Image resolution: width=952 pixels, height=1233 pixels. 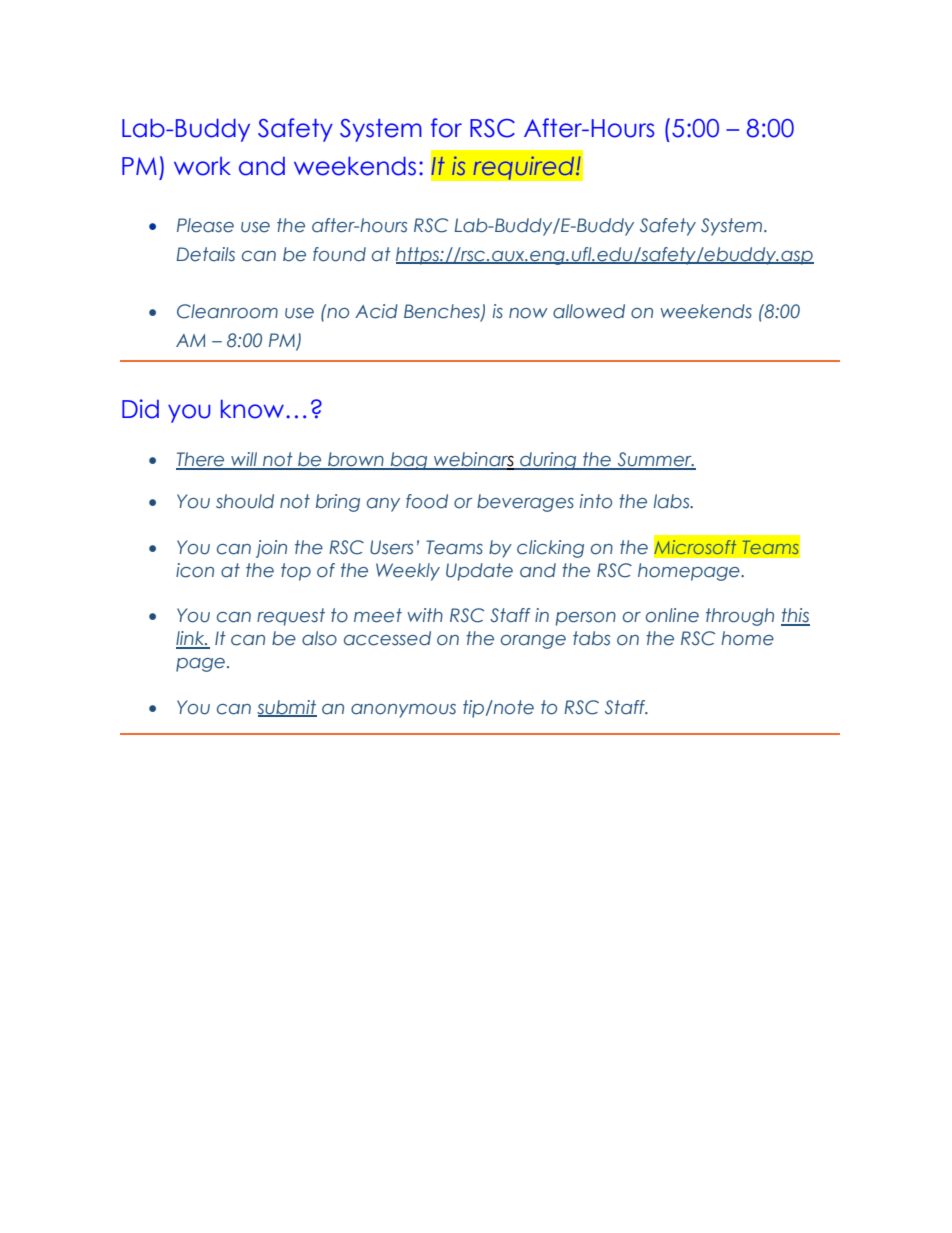 I want to click on submit, so click(x=287, y=708).
